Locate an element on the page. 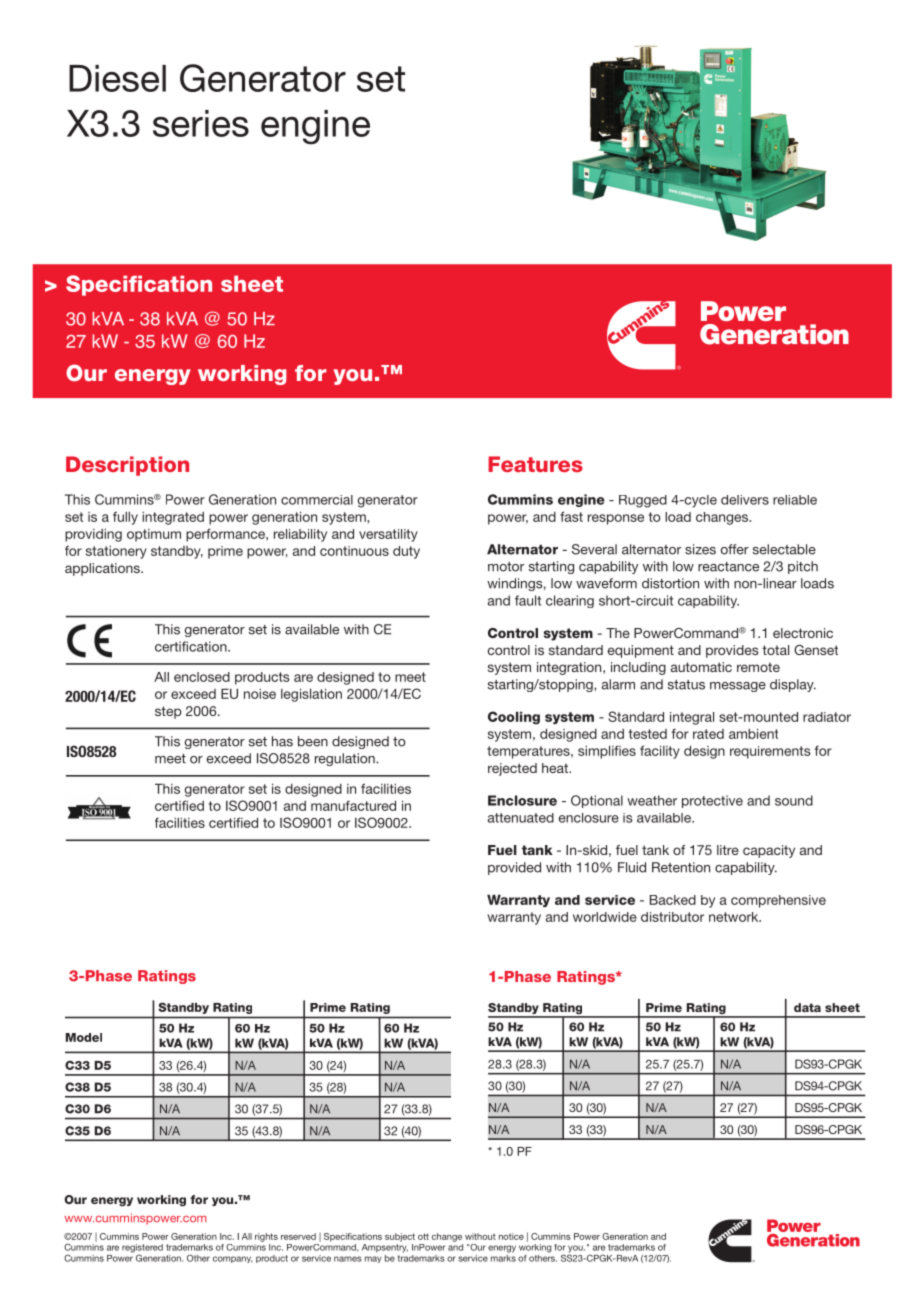 The height and width of the document is (1308, 924). automatic is located at coordinates (701, 667).
